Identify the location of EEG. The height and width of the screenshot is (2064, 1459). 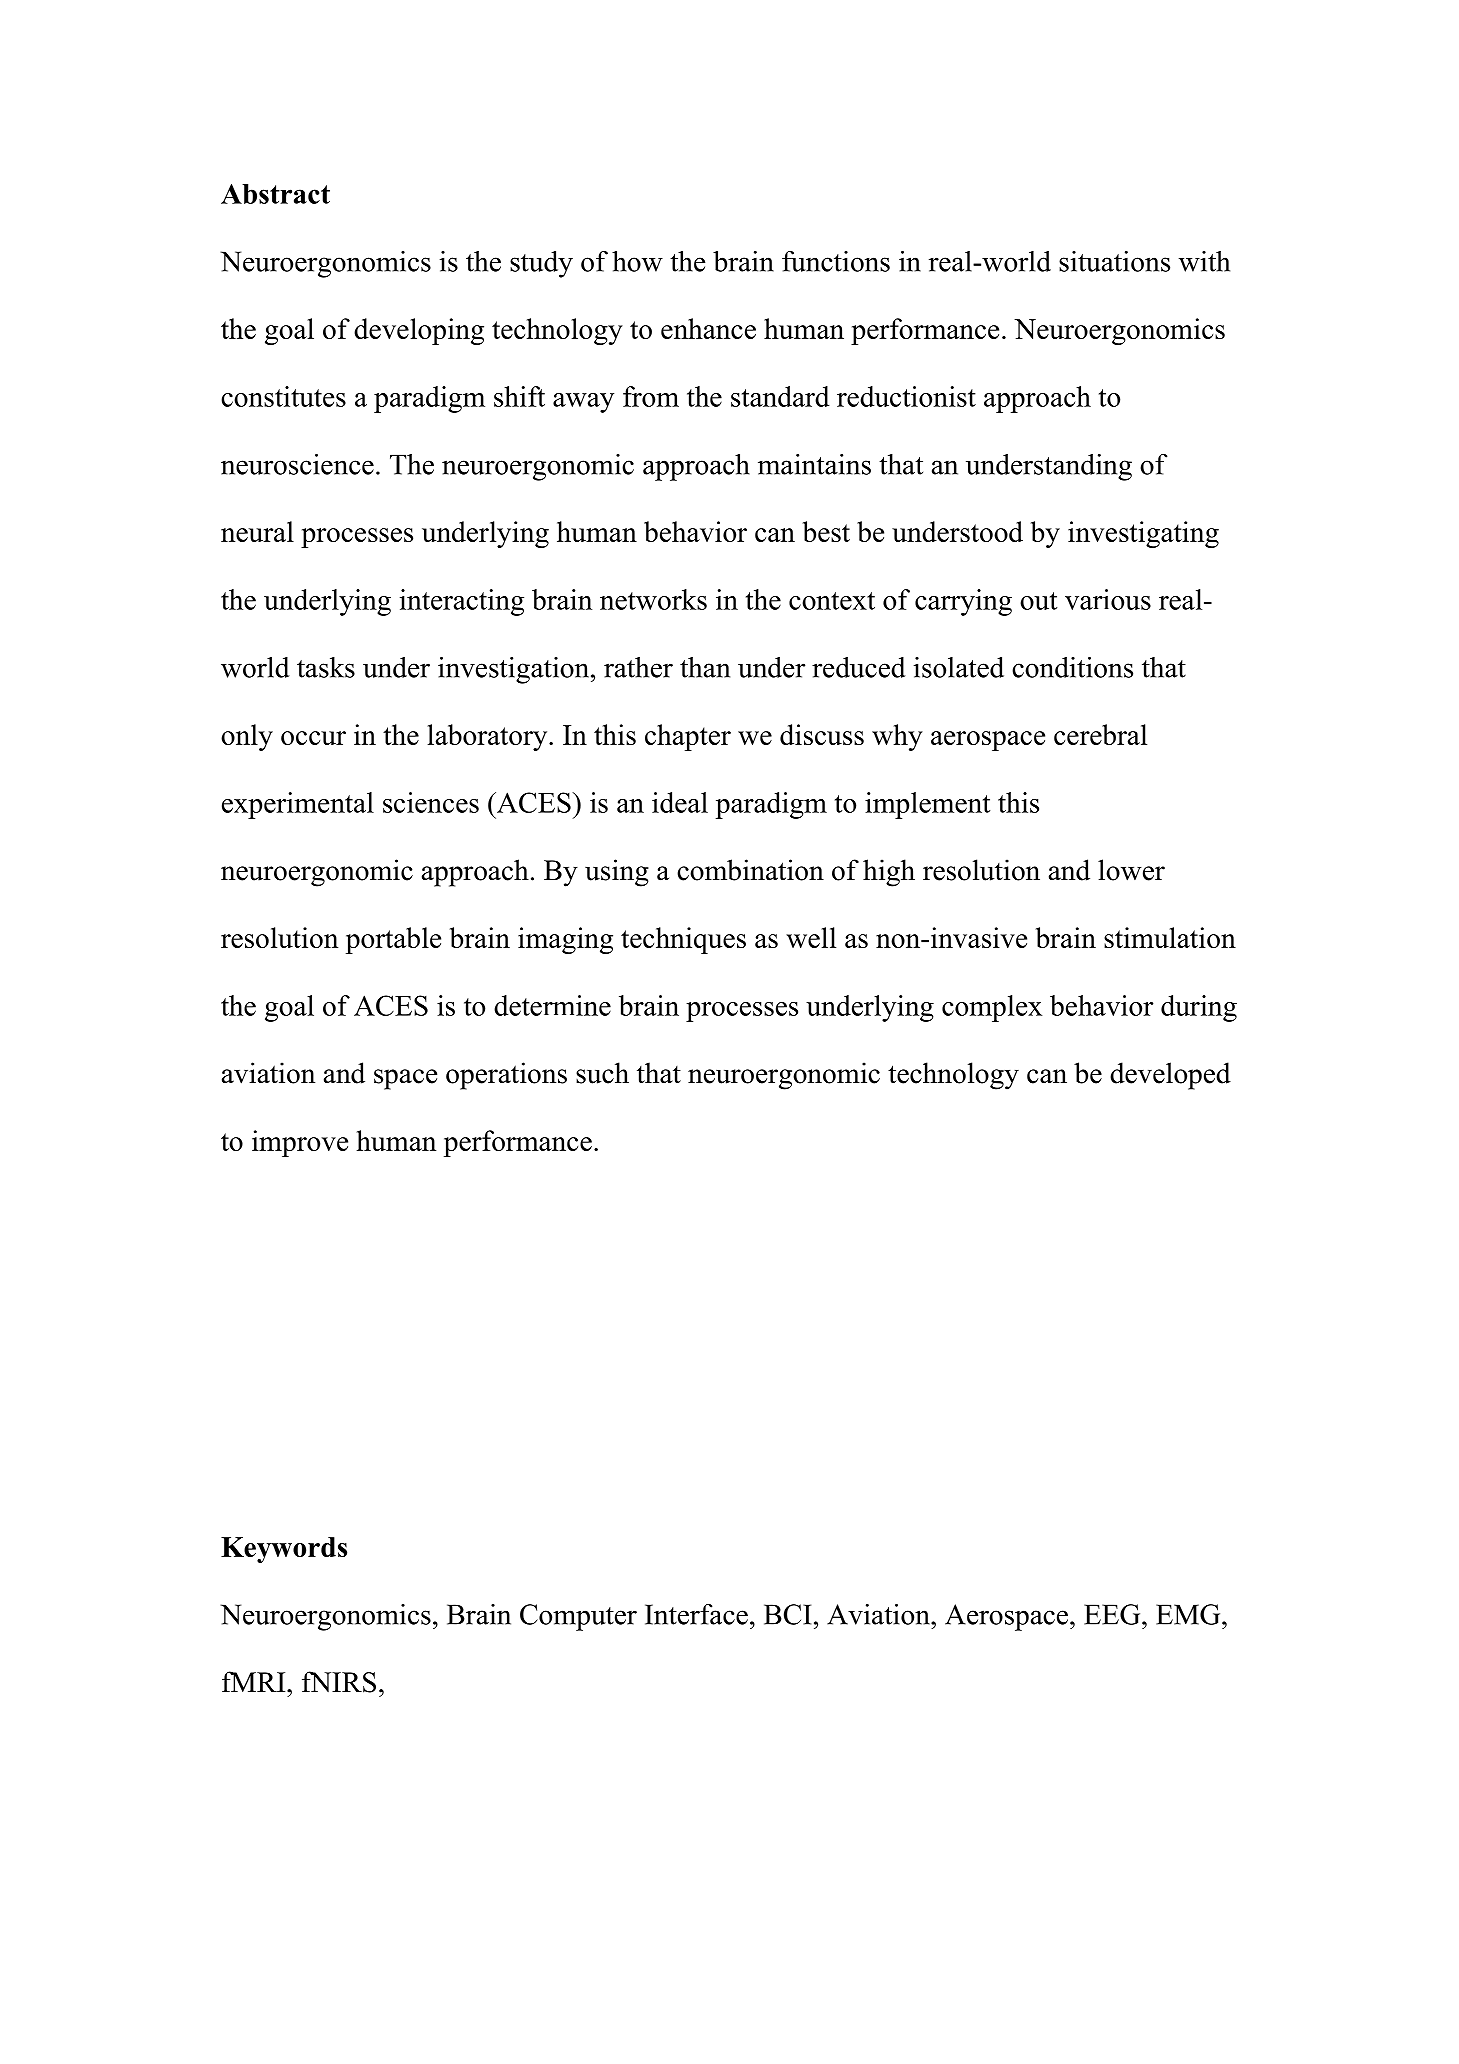
(1113, 1614).
